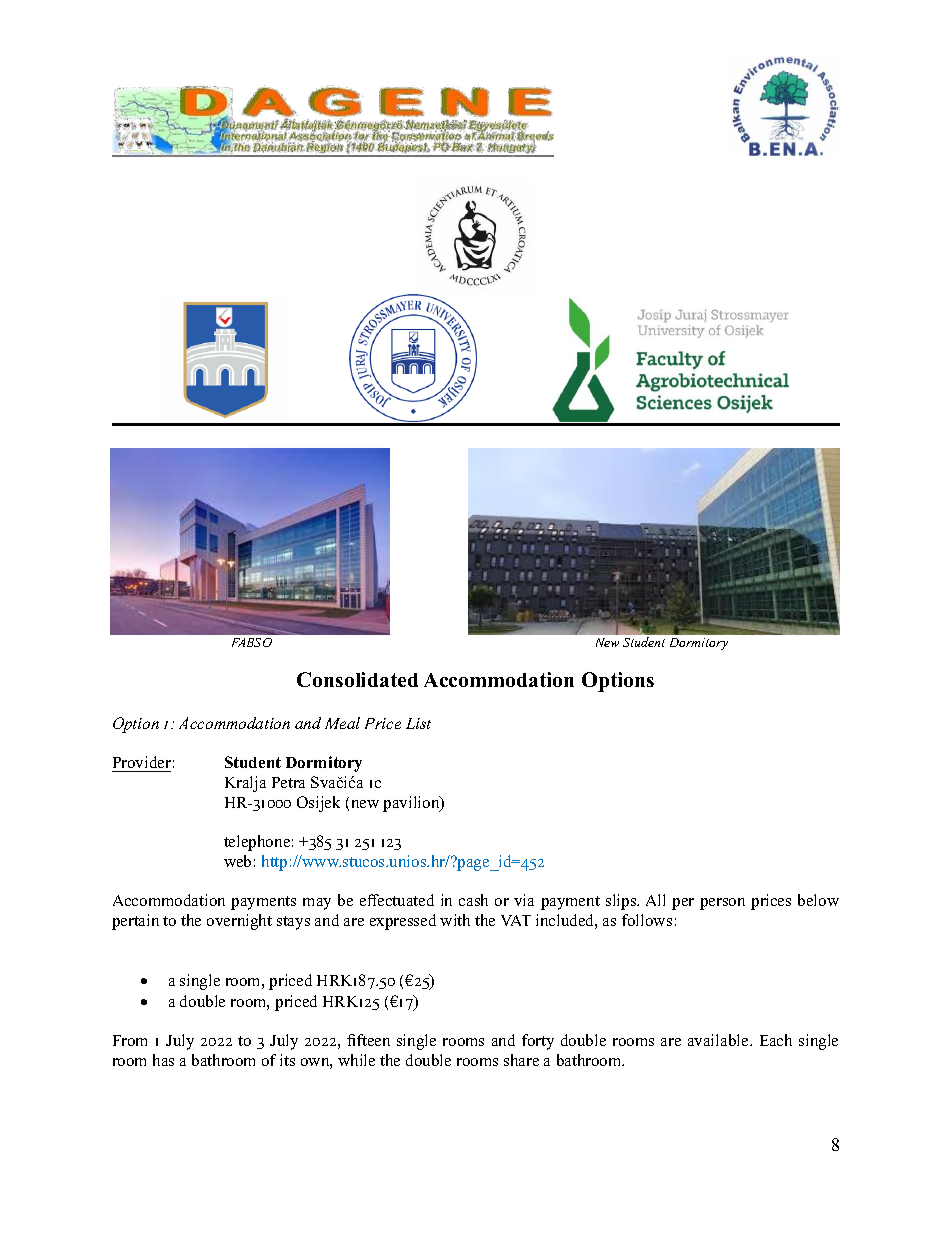 The height and width of the page is (1233, 952). I want to click on available, so click(719, 1040).
